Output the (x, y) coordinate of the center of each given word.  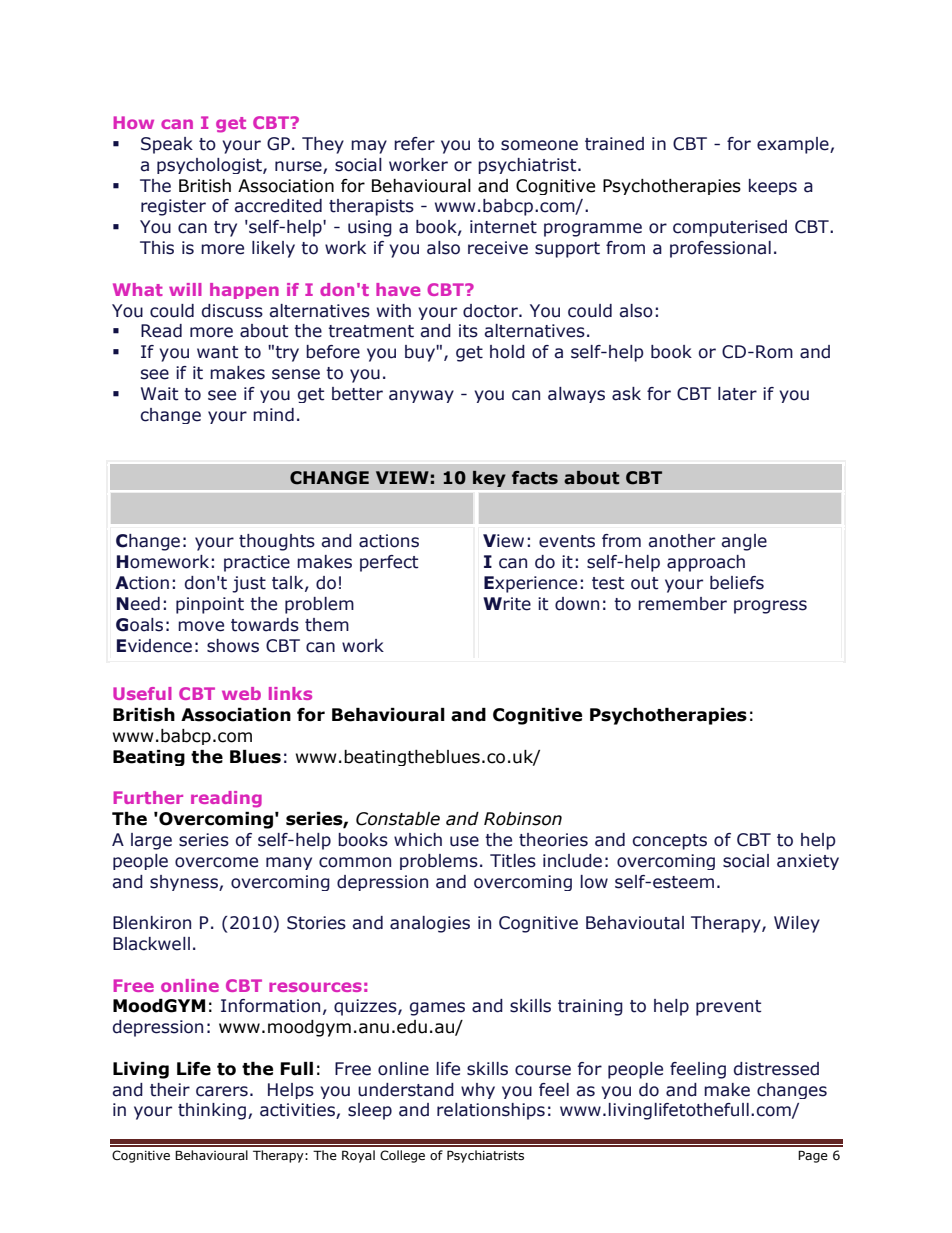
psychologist (210, 166)
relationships (491, 1111)
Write (507, 604)
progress (770, 607)
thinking (212, 1111)
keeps (773, 187)
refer (414, 144)
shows (233, 646)
